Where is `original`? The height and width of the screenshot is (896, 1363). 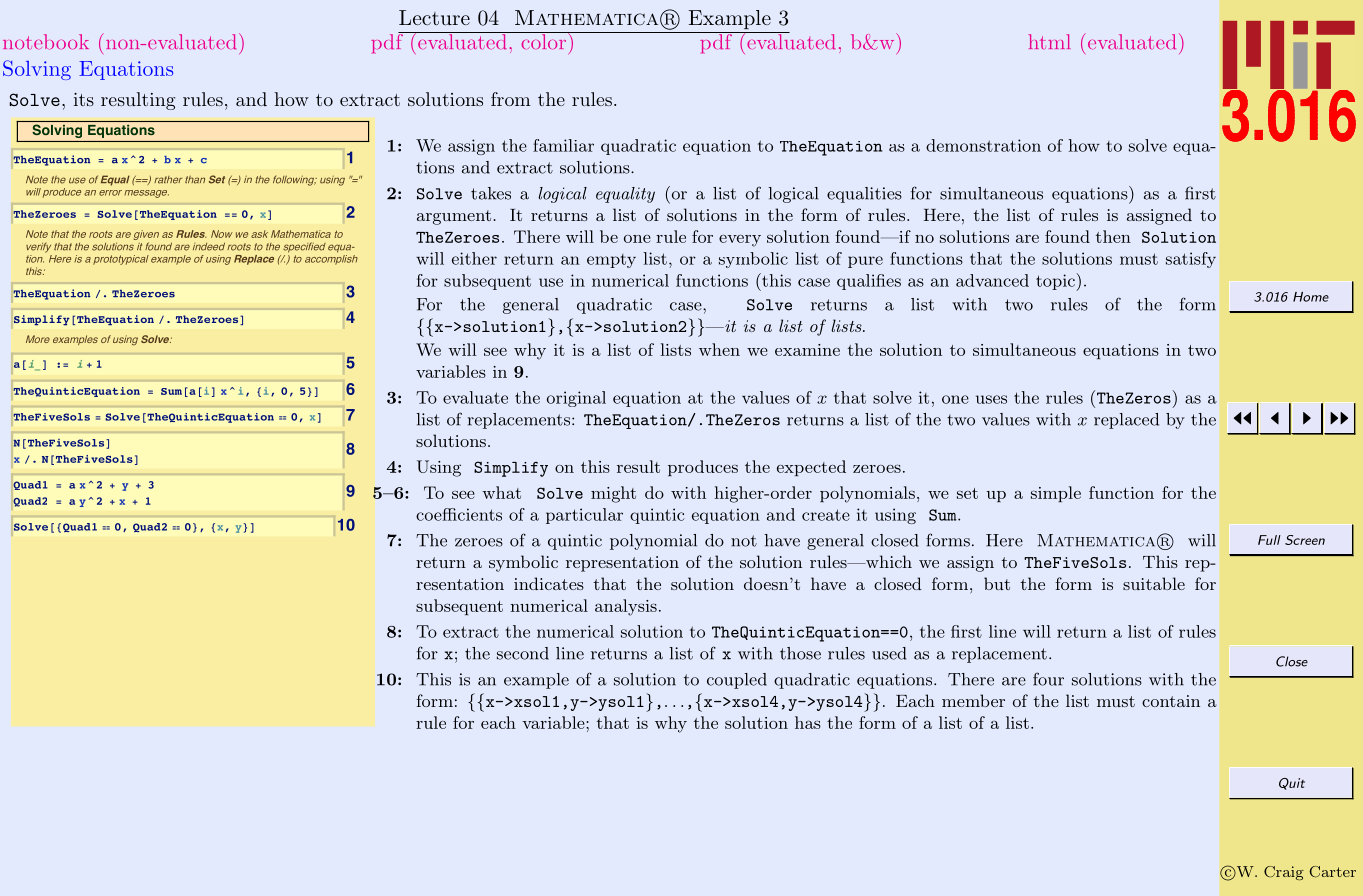 original is located at coordinates (576, 399).
